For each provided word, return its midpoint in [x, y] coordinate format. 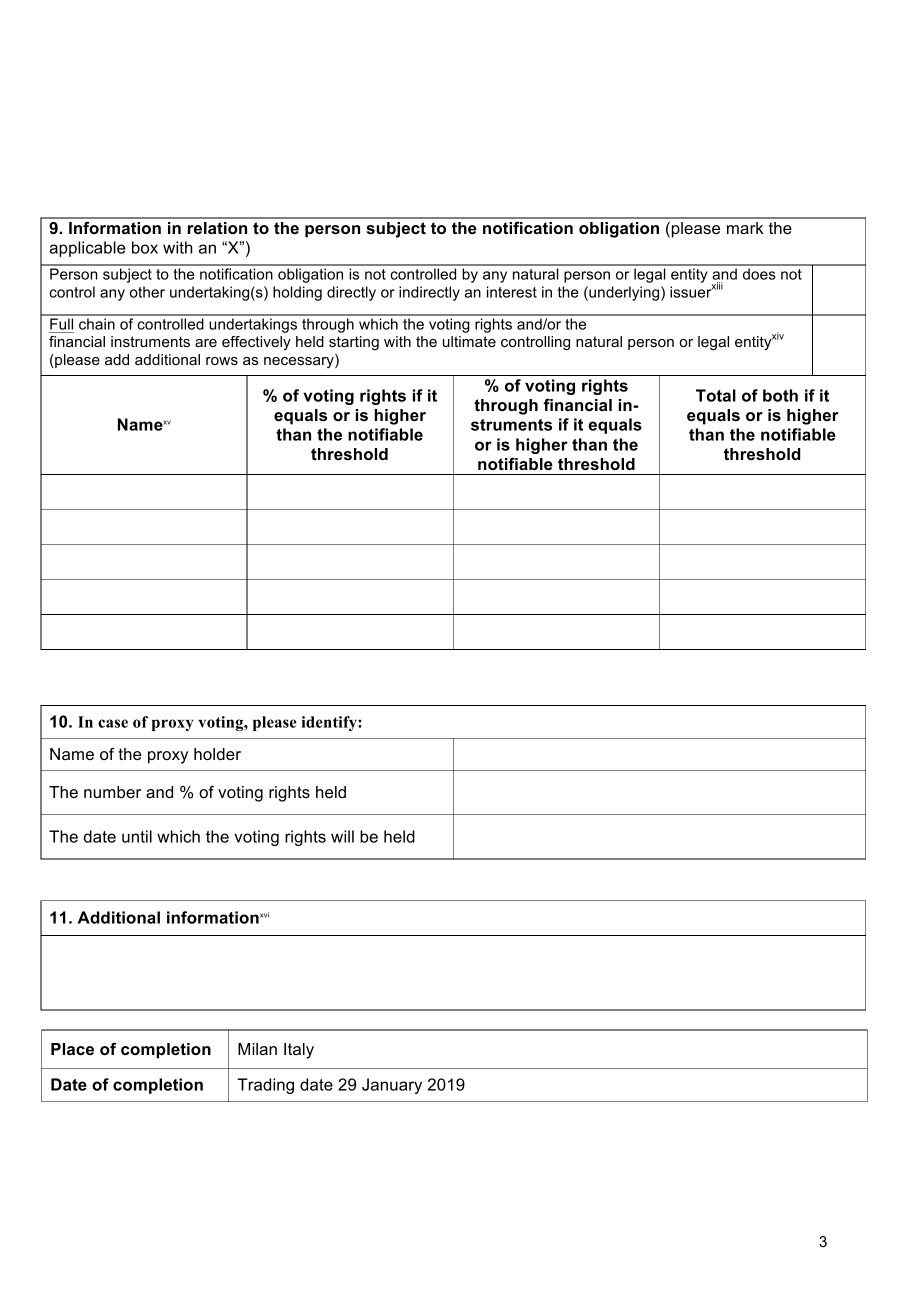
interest [512, 292]
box [145, 247]
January [392, 1086]
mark [745, 228]
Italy [299, 1051]
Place [72, 1049]
